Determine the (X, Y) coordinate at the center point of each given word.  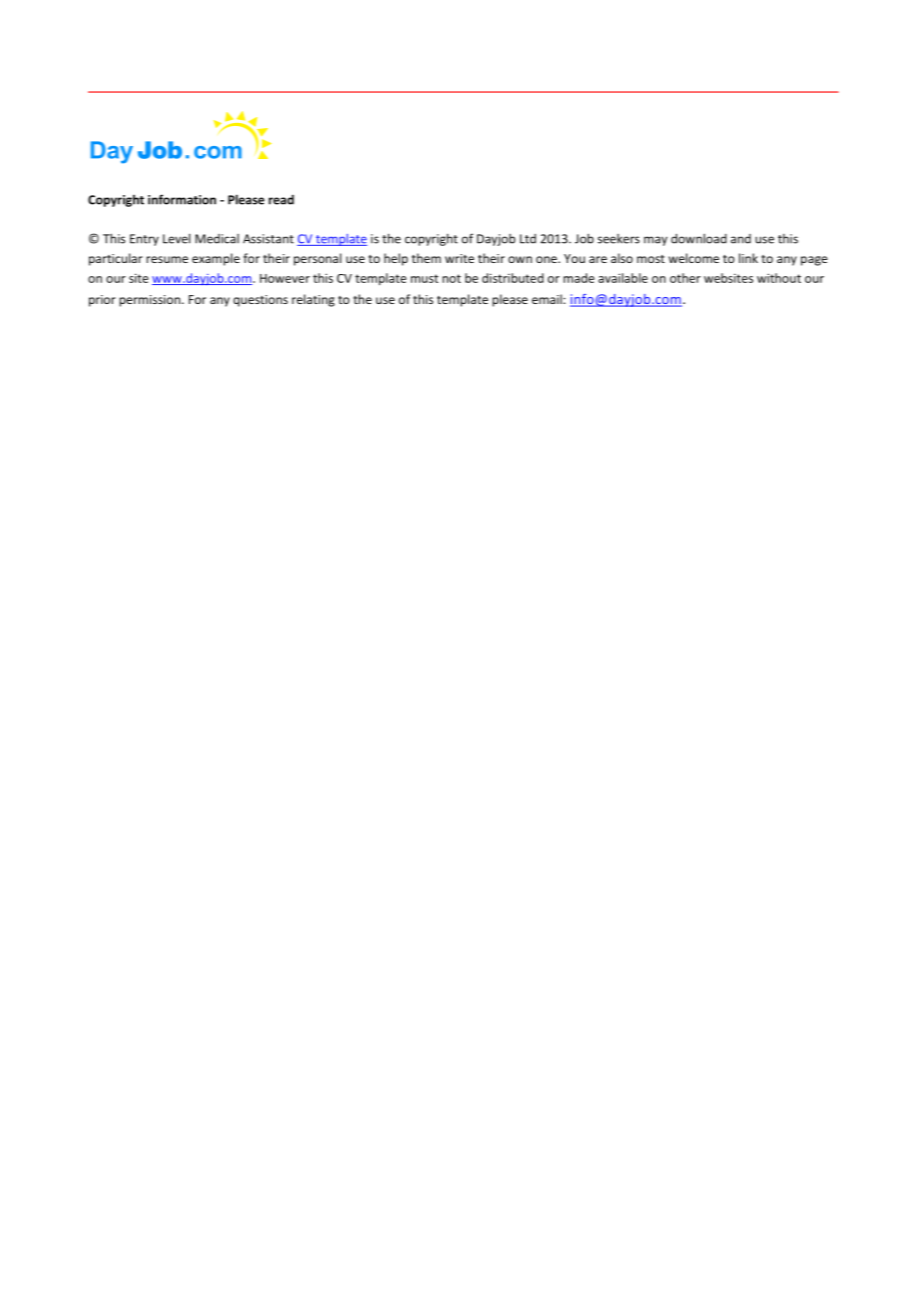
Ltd (528, 239)
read (281, 199)
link (748, 258)
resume (167, 259)
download (699, 238)
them (426, 258)
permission (151, 301)
